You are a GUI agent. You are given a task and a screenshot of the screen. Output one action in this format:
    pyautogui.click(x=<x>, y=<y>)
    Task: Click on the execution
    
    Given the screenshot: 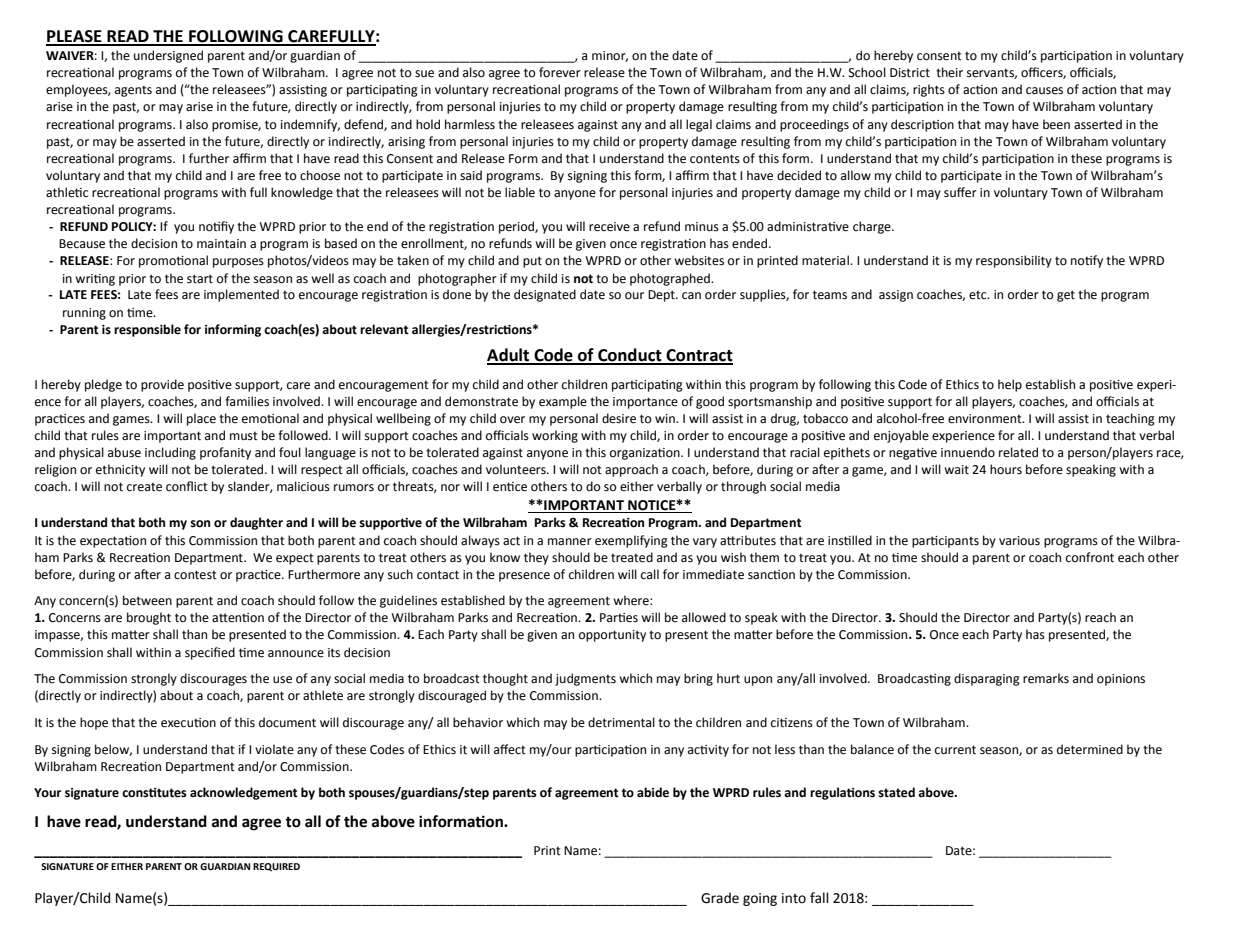 What is the action you would take?
    pyautogui.click(x=188, y=723)
